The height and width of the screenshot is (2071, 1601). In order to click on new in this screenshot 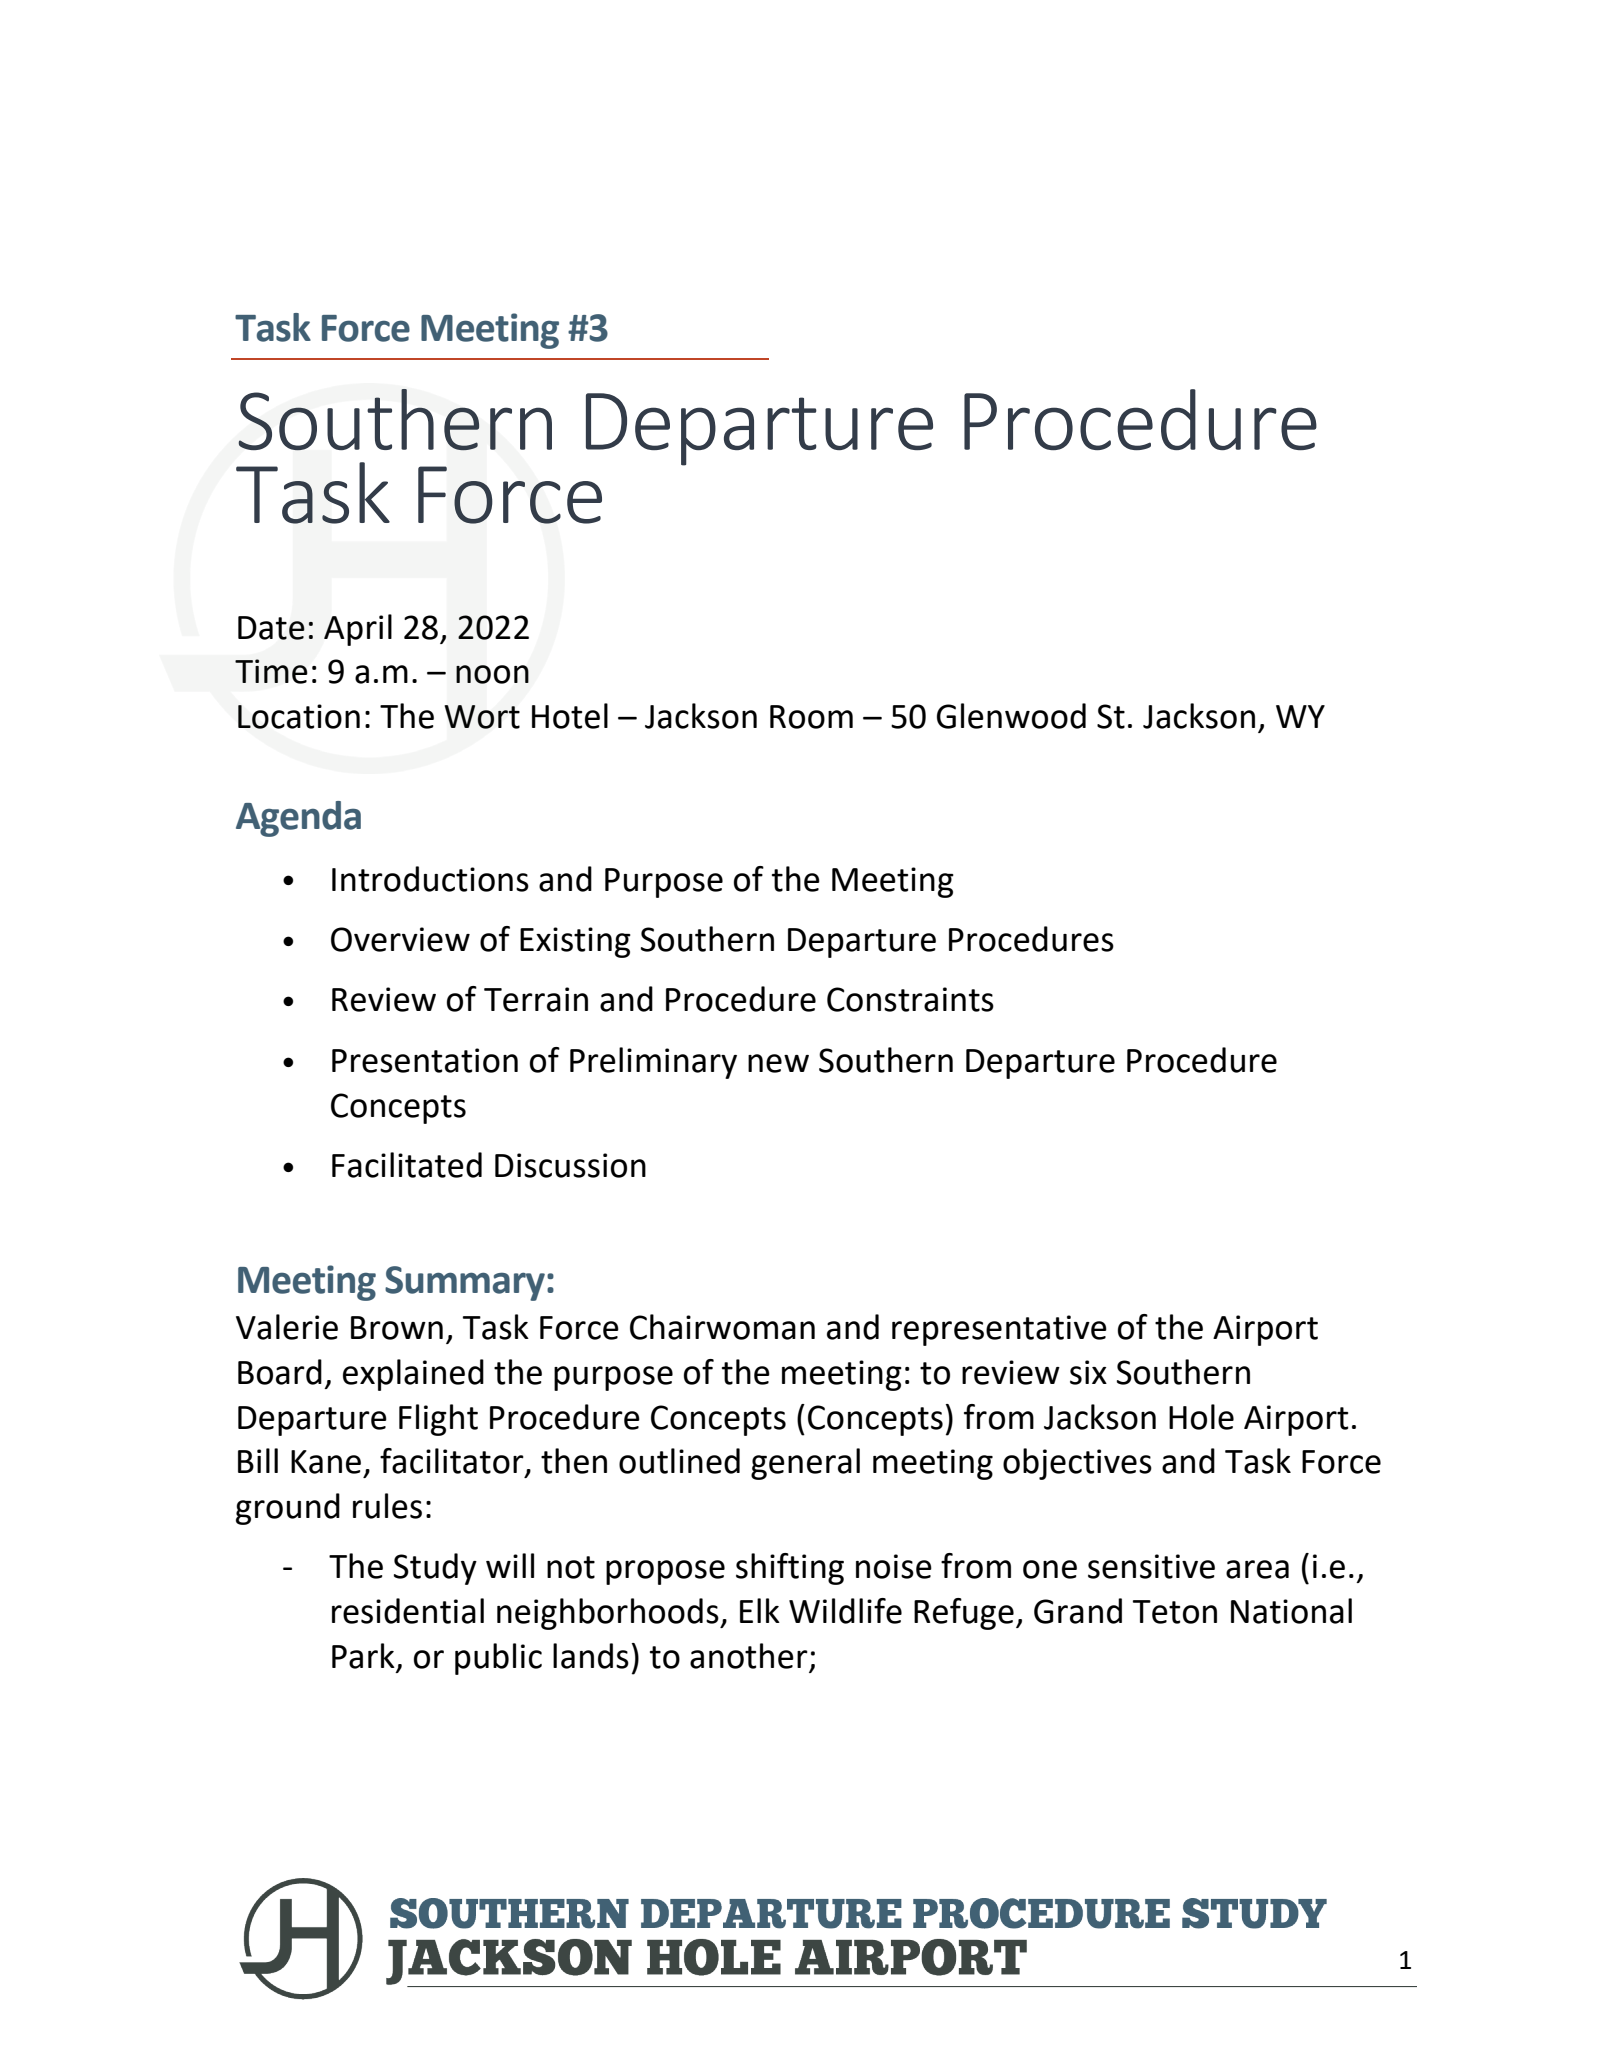, I will do `click(778, 1063)`.
